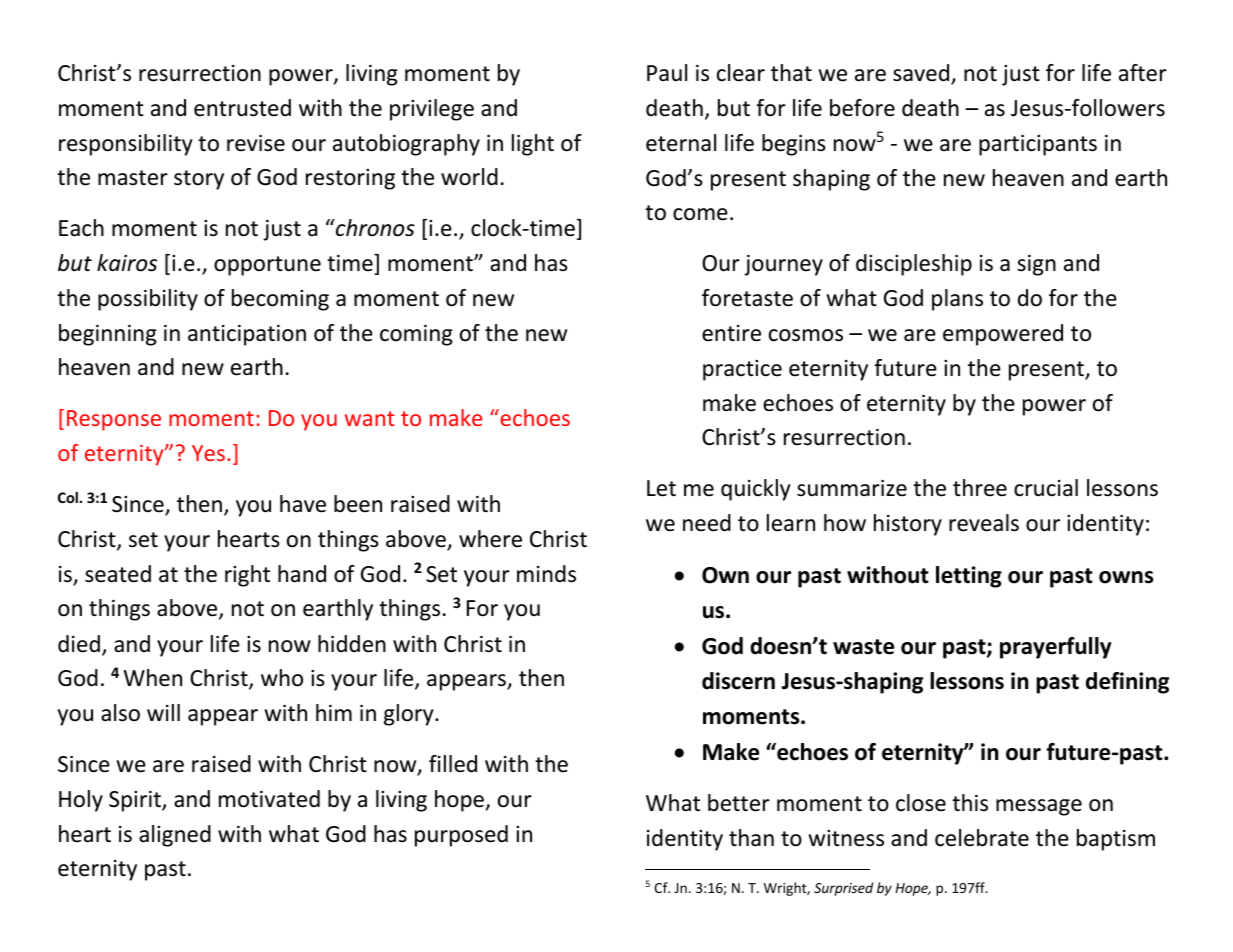 This document has height=952, width=1233. Describe the element at coordinates (922, 74) in the document. I see `saved` at that location.
